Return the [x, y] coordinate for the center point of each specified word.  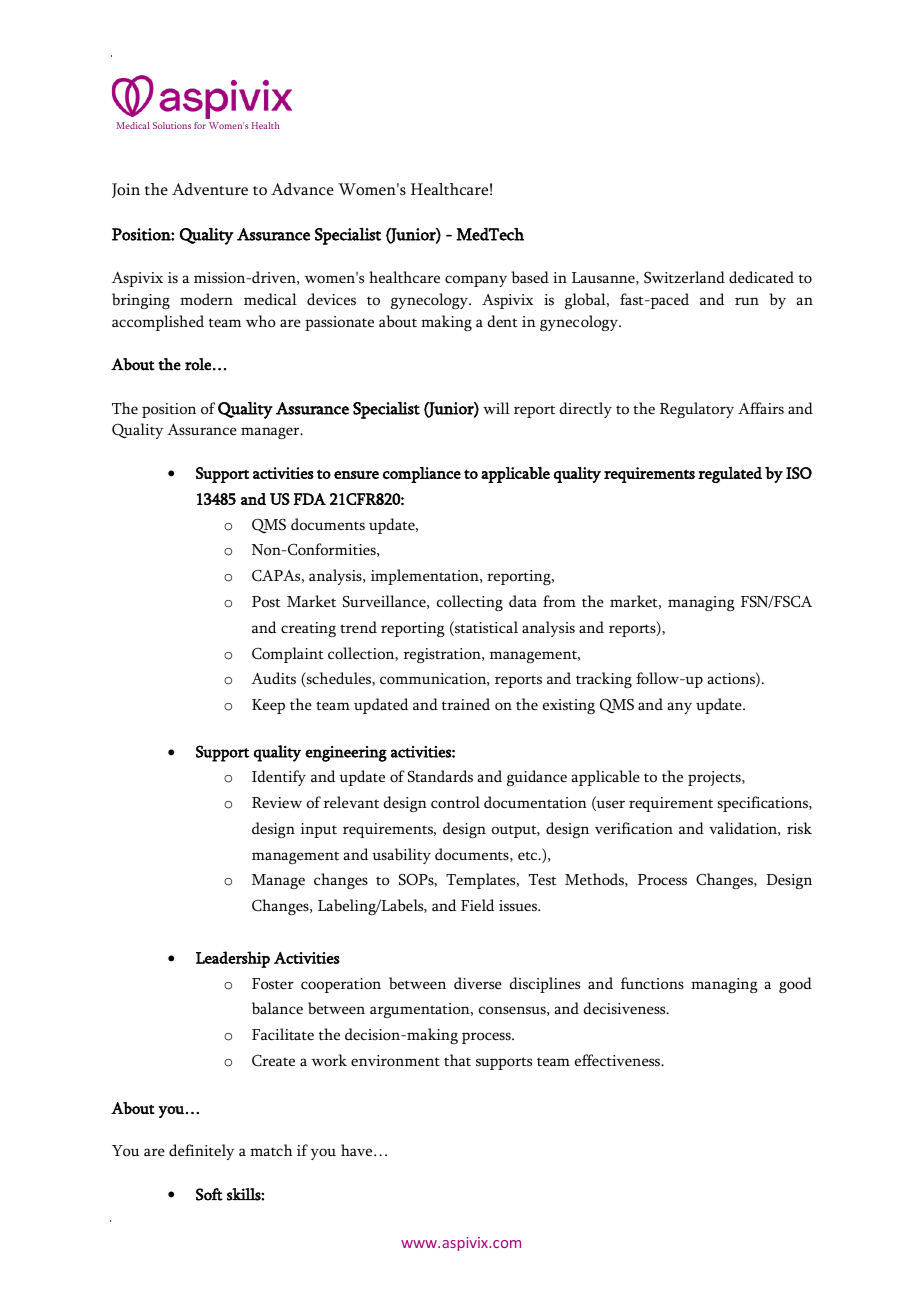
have [358, 1150]
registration [443, 655]
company [476, 281]
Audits [273, 678]
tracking [604, 680]
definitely [201, 1152]
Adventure [210, 189]
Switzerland [684, 277]
